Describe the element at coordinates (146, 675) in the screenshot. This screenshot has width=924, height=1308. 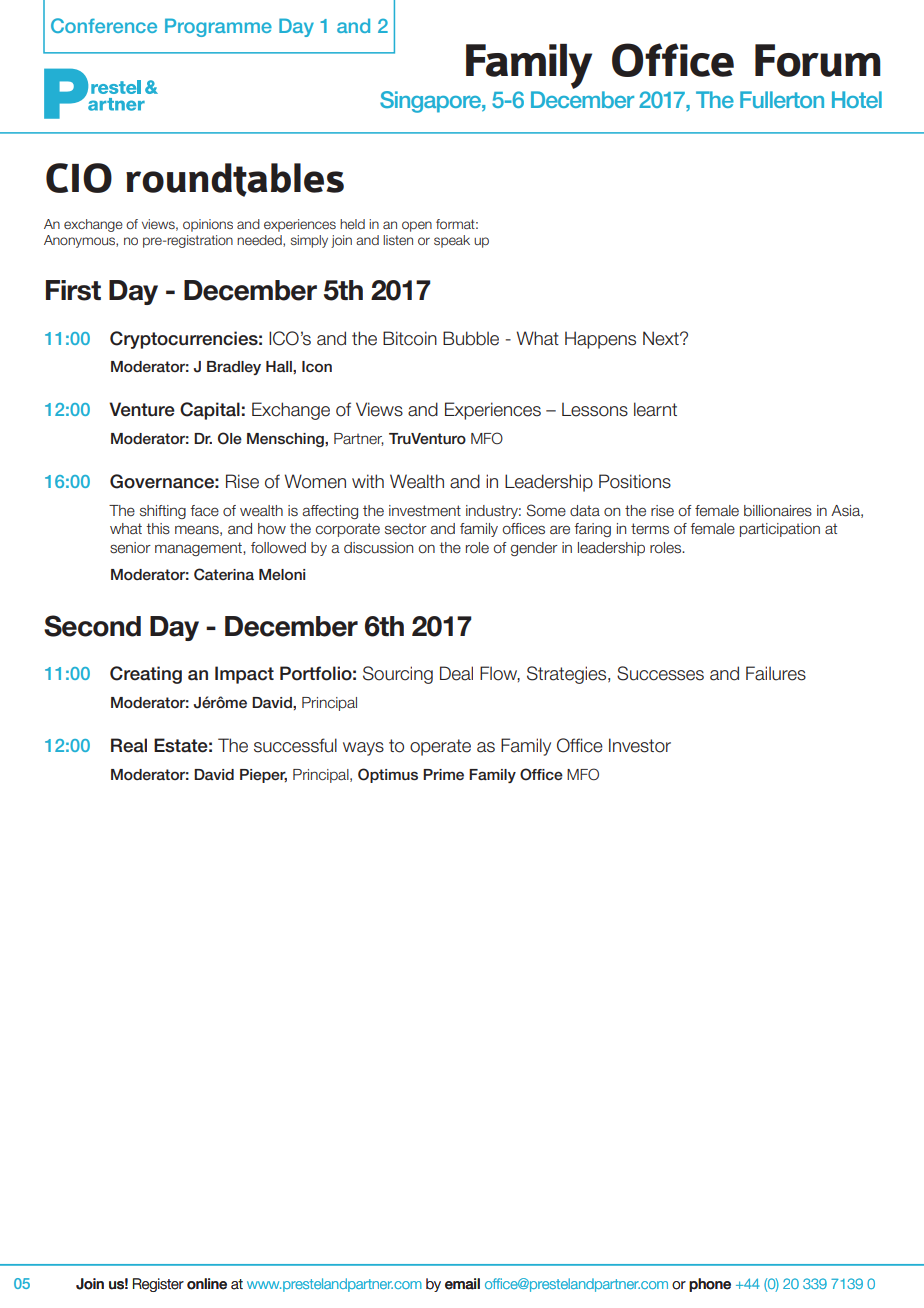
I see `Creating` at that location.
